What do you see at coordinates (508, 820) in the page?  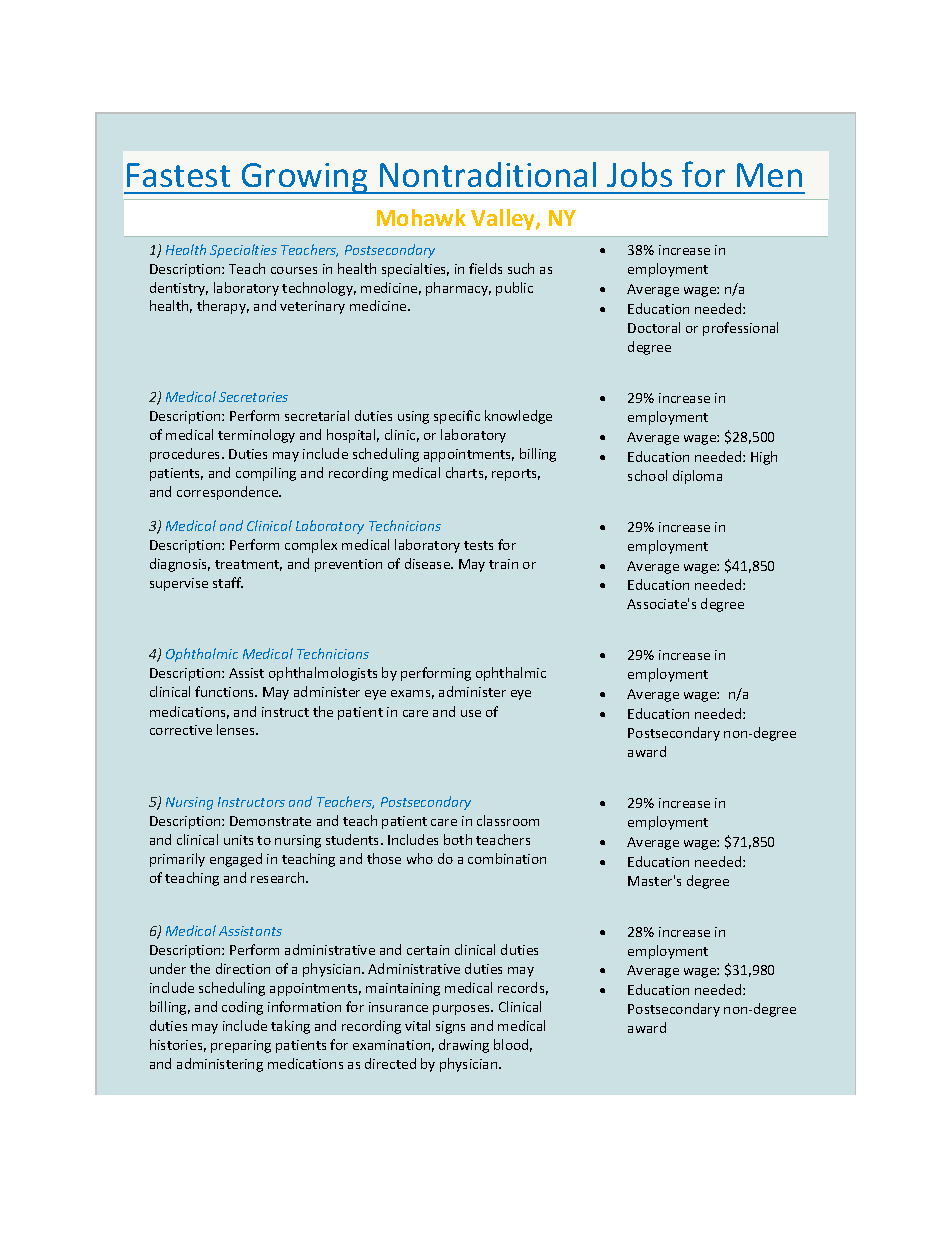 I see `classroom` at bounding box center [508, 820].
